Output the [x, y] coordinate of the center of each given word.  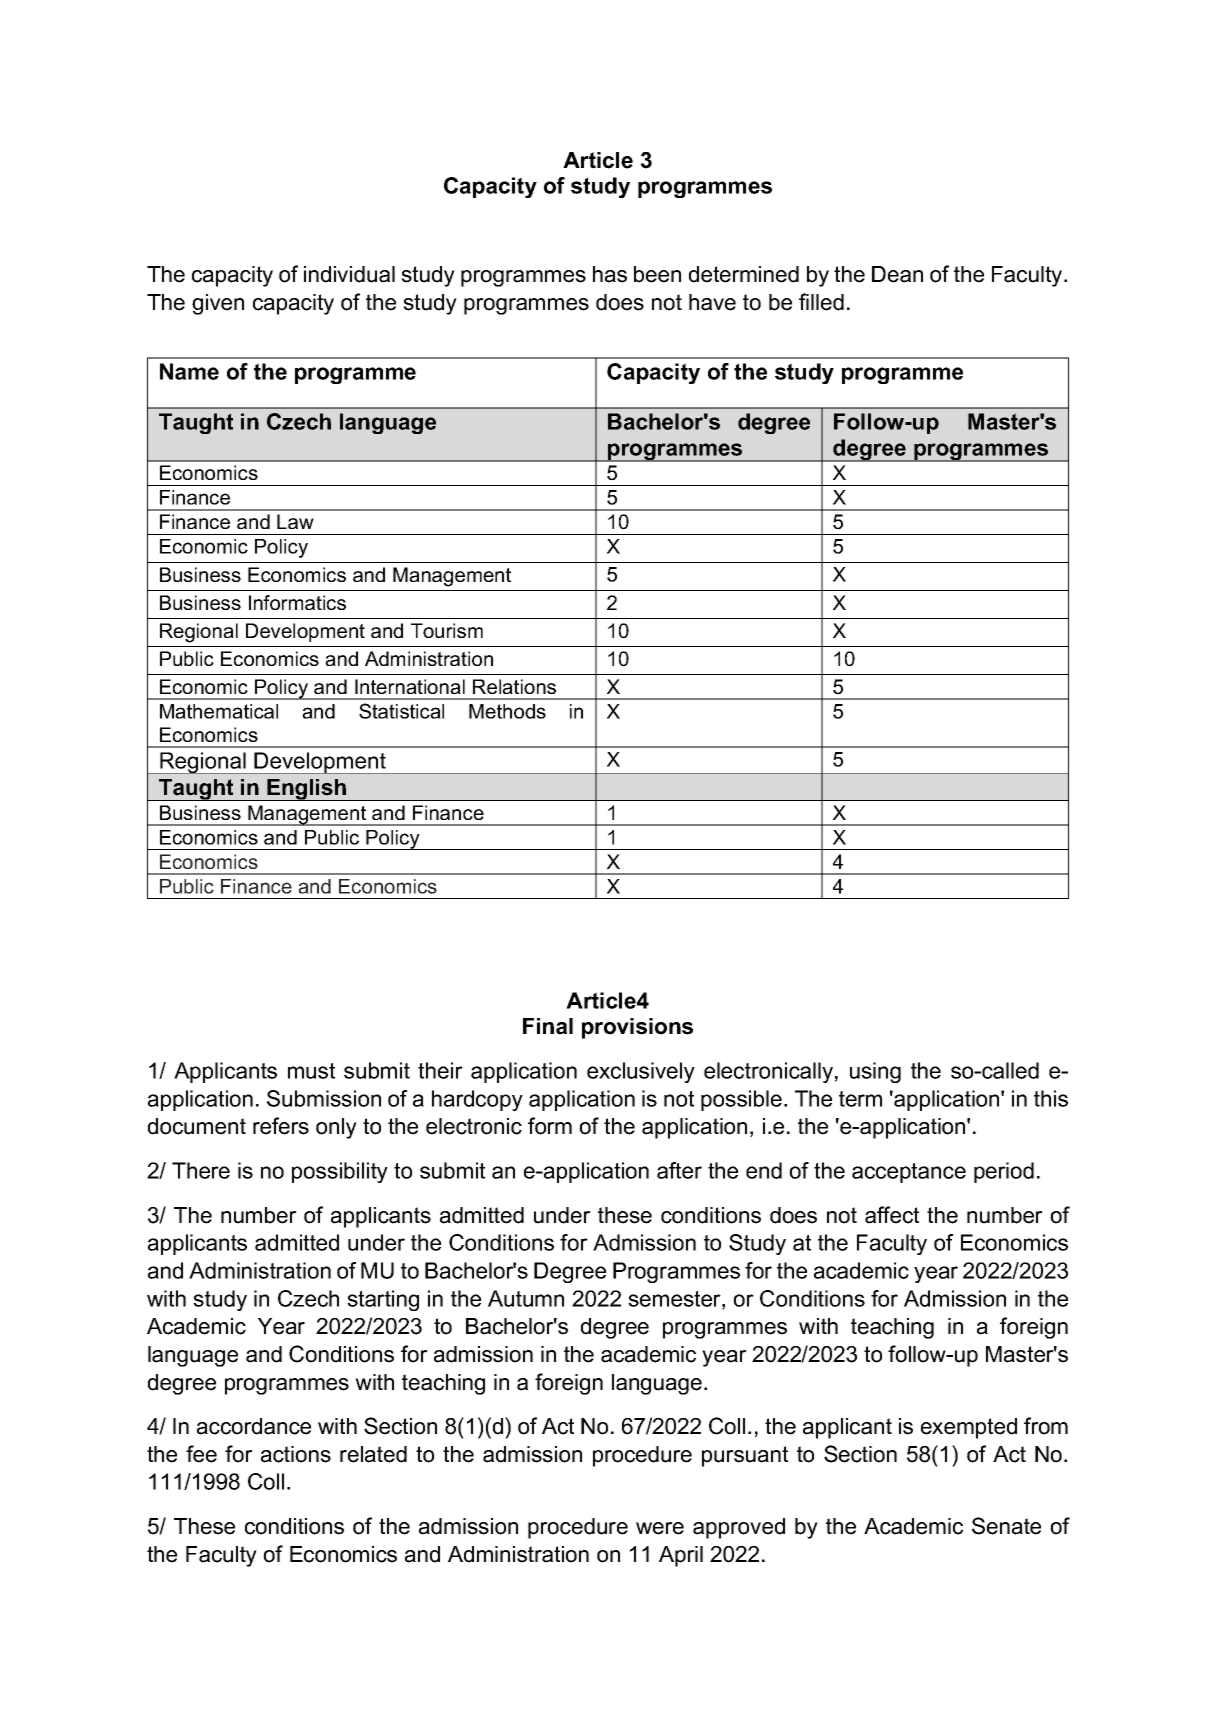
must [311, 1071]
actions [296, 1454]
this [1051, 1098]
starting [383, 1300]
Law [295, 521]
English [306, 790]
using [875, 1072]
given [218, 304]
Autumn [526, 1298]
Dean [897, 274]
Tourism [447, 630]
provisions [637, 1028]
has [610, 274]
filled [821, 302]
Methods [507, 711]
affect [892, 1215]
